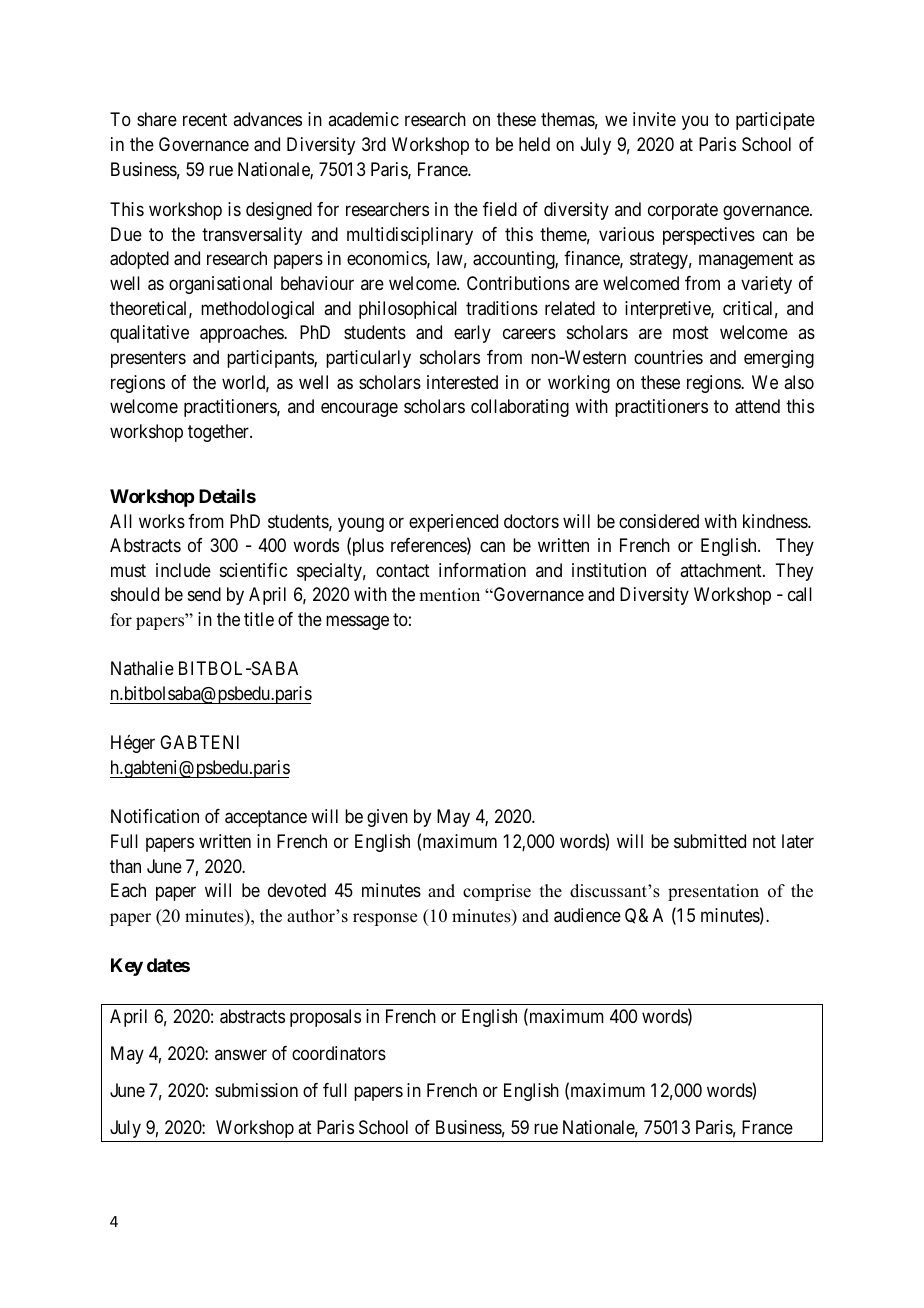 This screenshot has width=924, height=1308. Describe the element at coordinates (449, 595) in the screenshot. I see `mention` at that location.
